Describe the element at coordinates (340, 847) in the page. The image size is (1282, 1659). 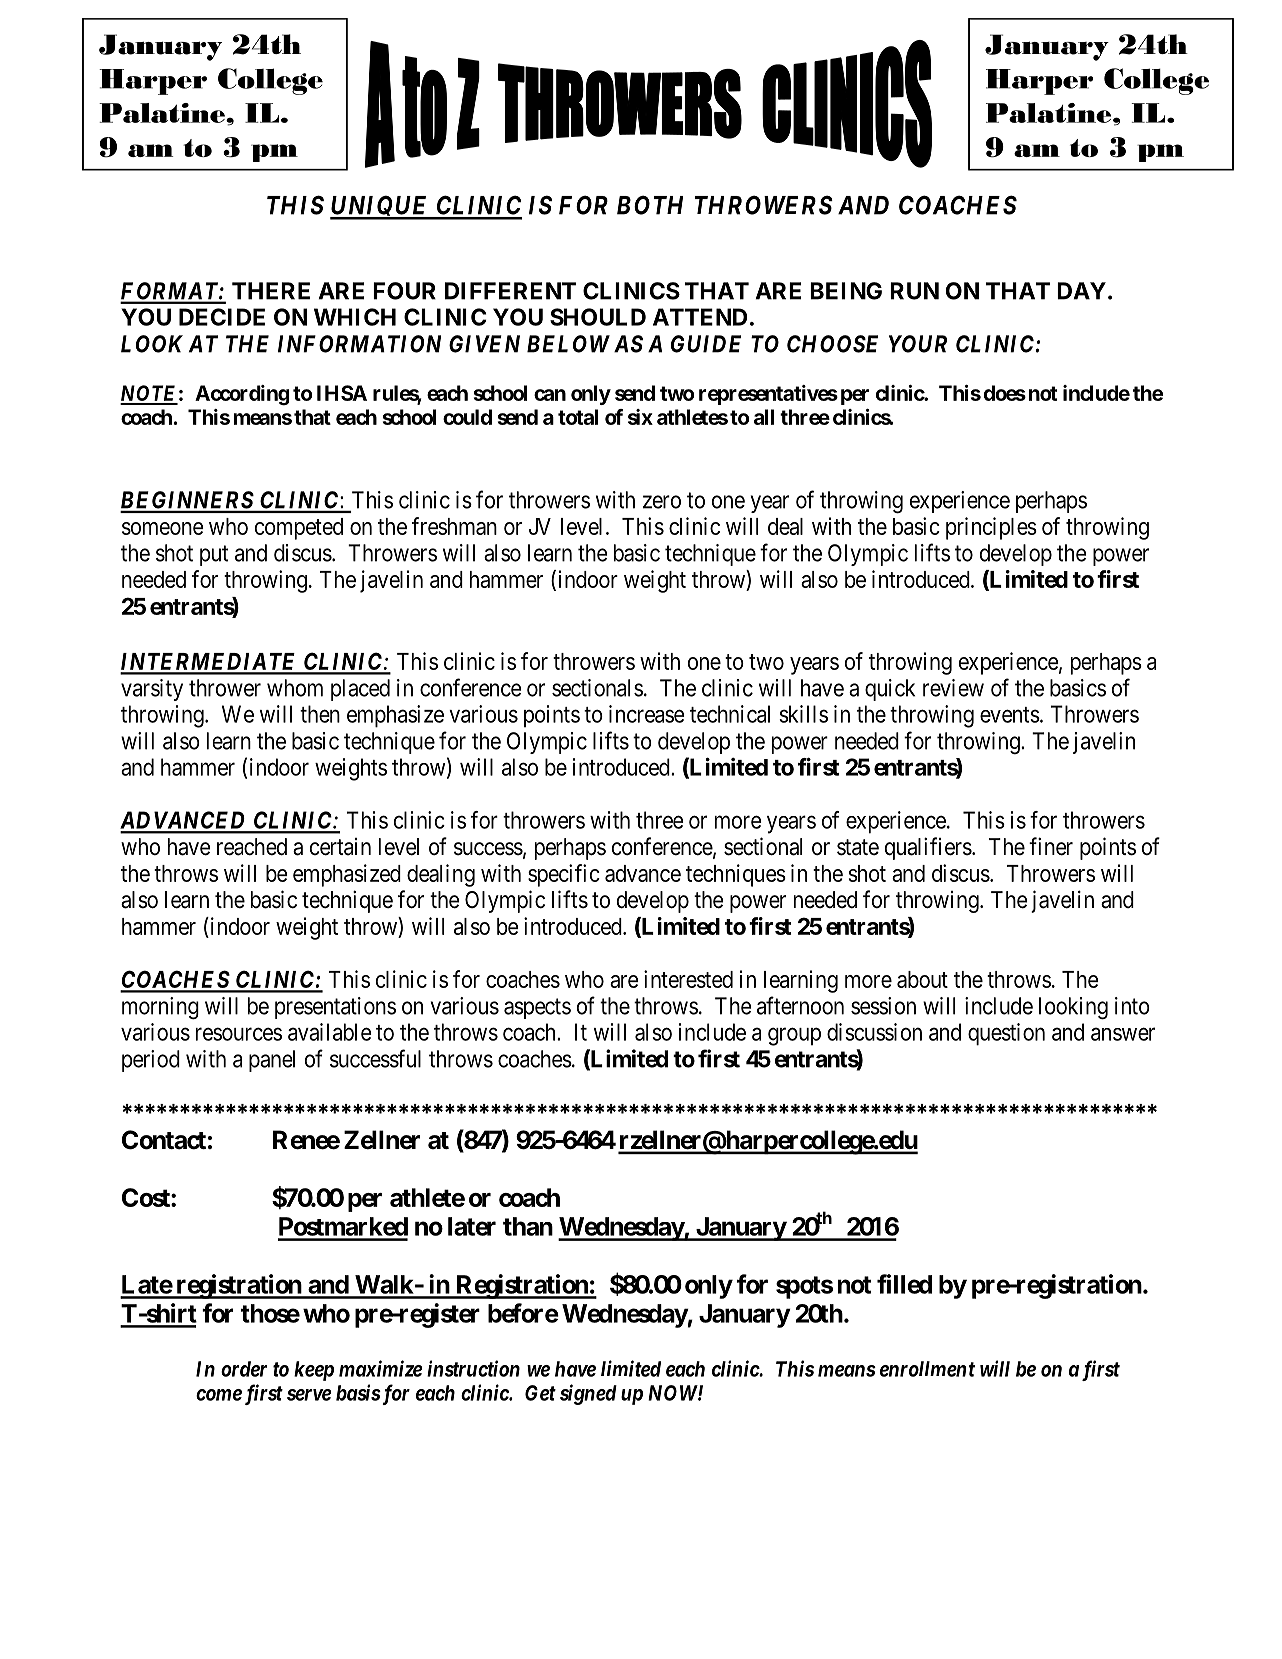
I see `certain` at that location.
